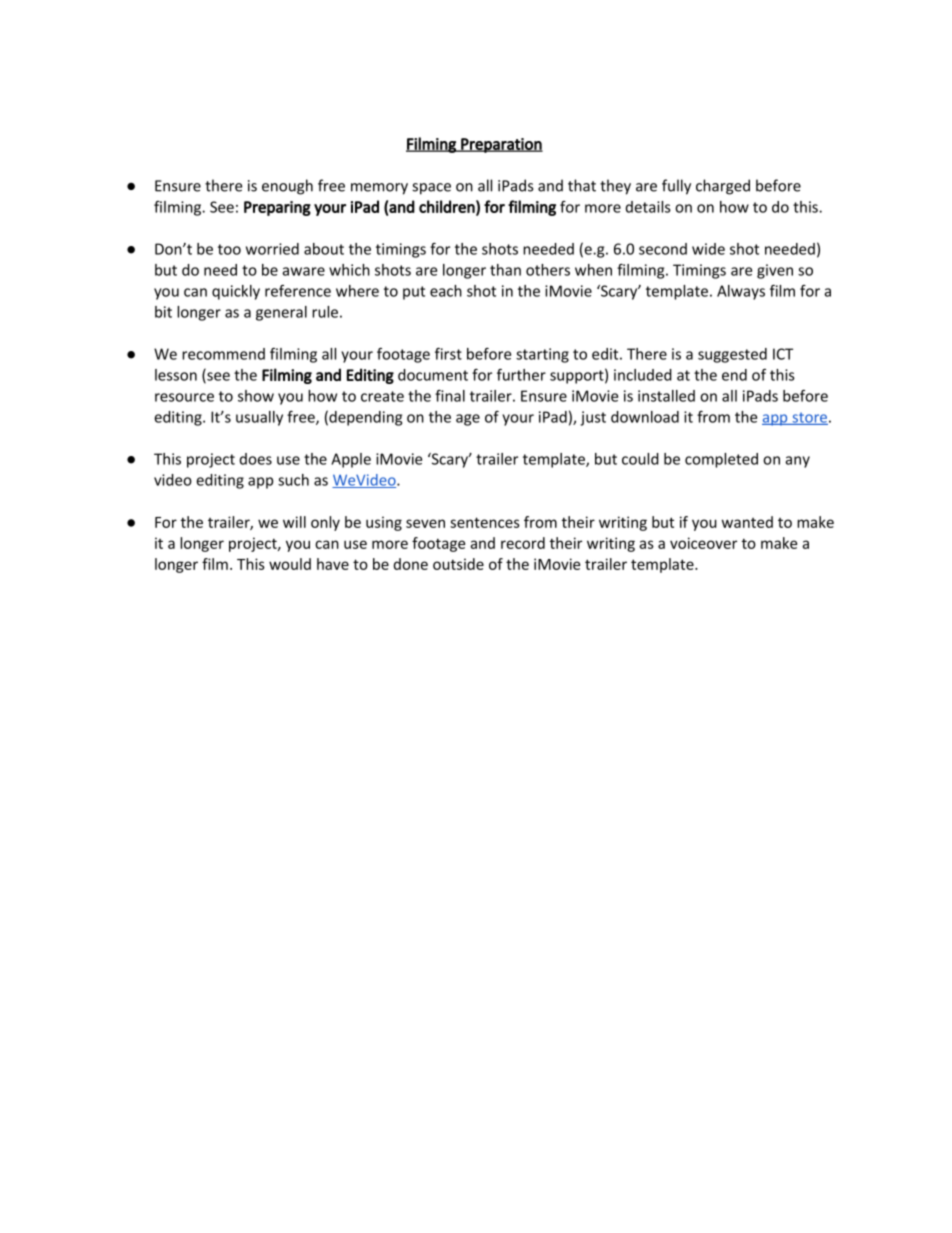 This screenshot has height=1233, width=952. I want to click on voiceover, so click(703, 543).
